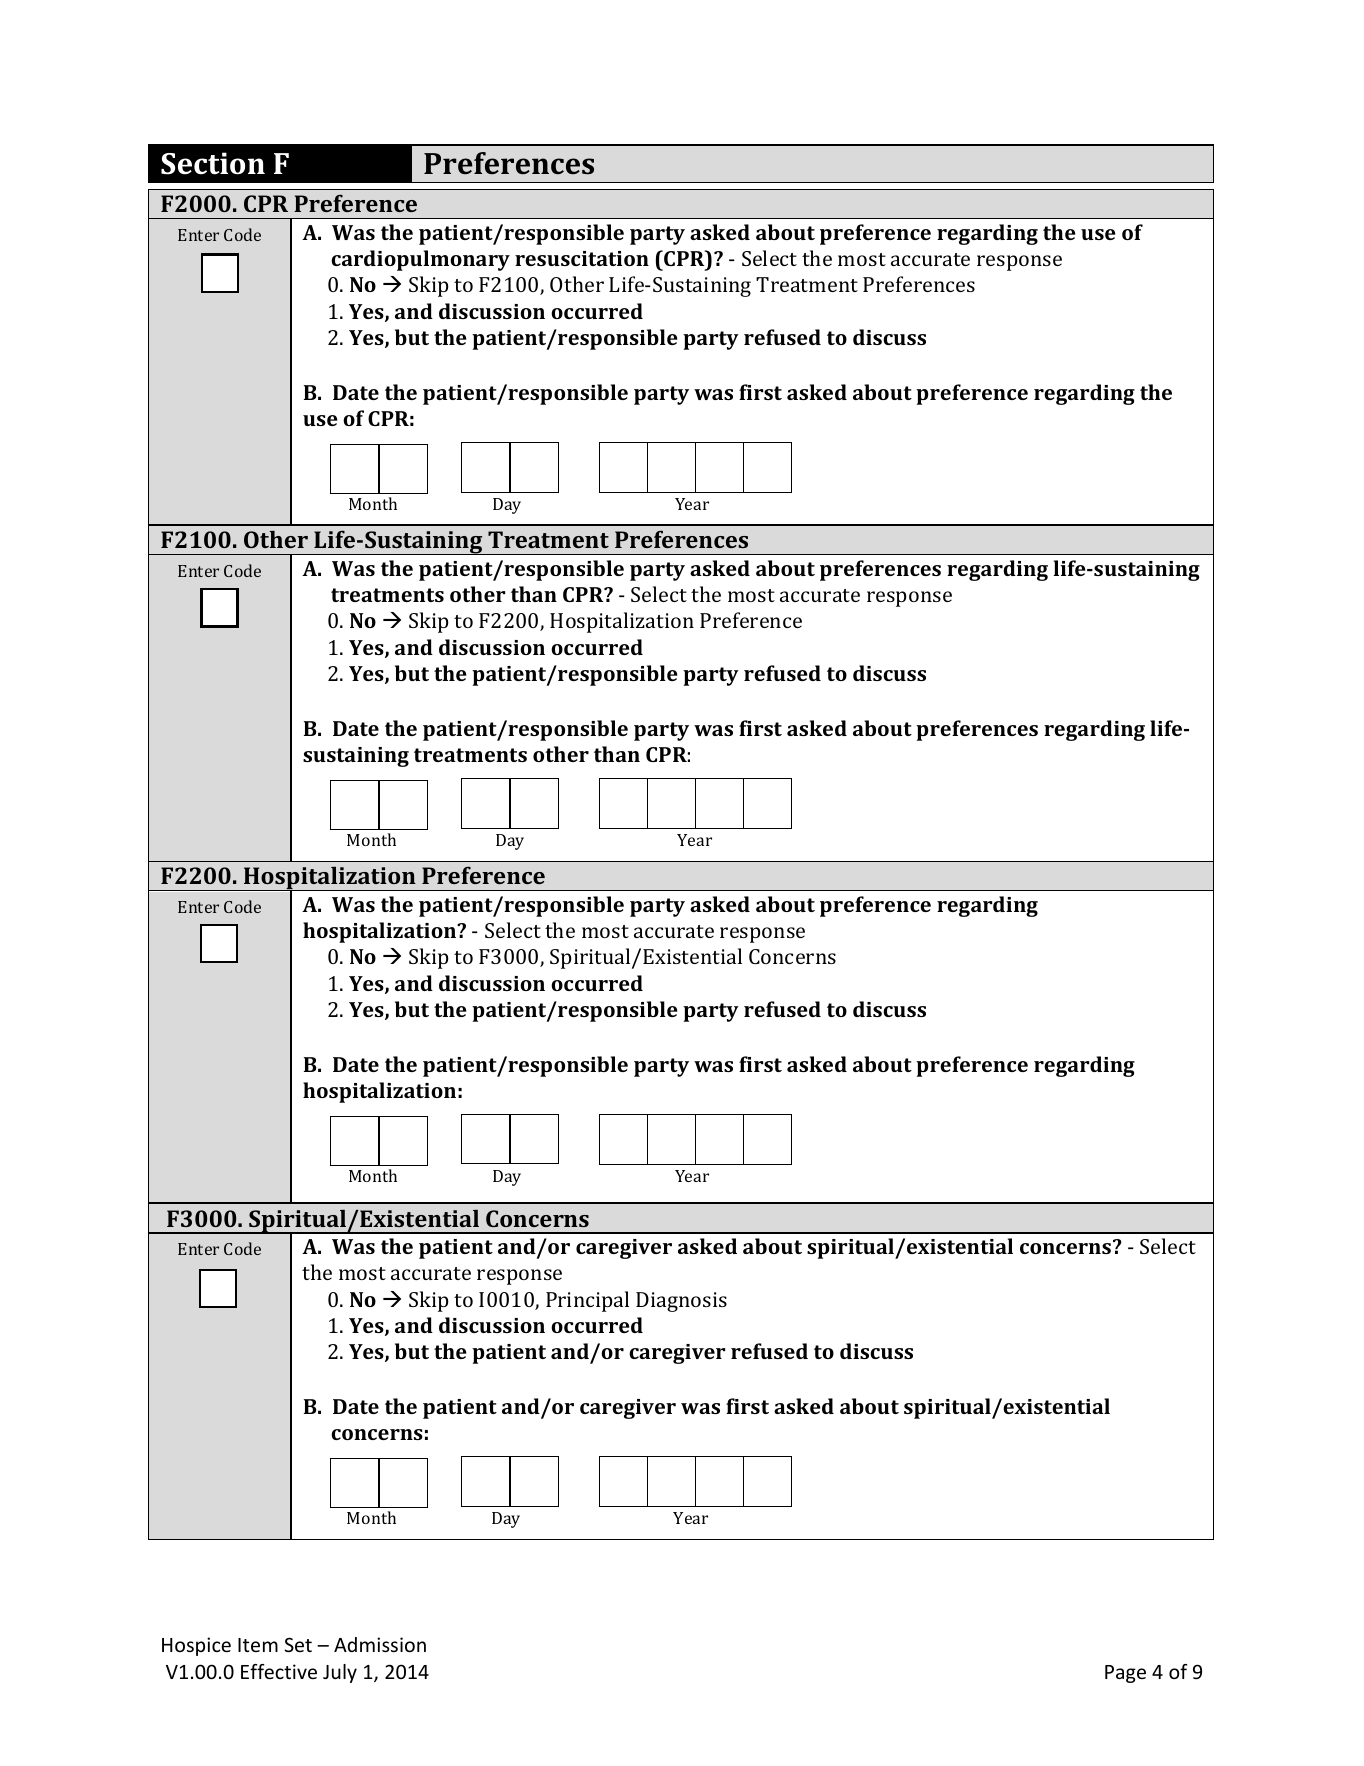 Image resolution: width=1364 pixels, height=1766 pixels. What do you see at coordinates (196, 1646) in the screenshot?
I see `Hospice` at bounding box center [196, 1646].
